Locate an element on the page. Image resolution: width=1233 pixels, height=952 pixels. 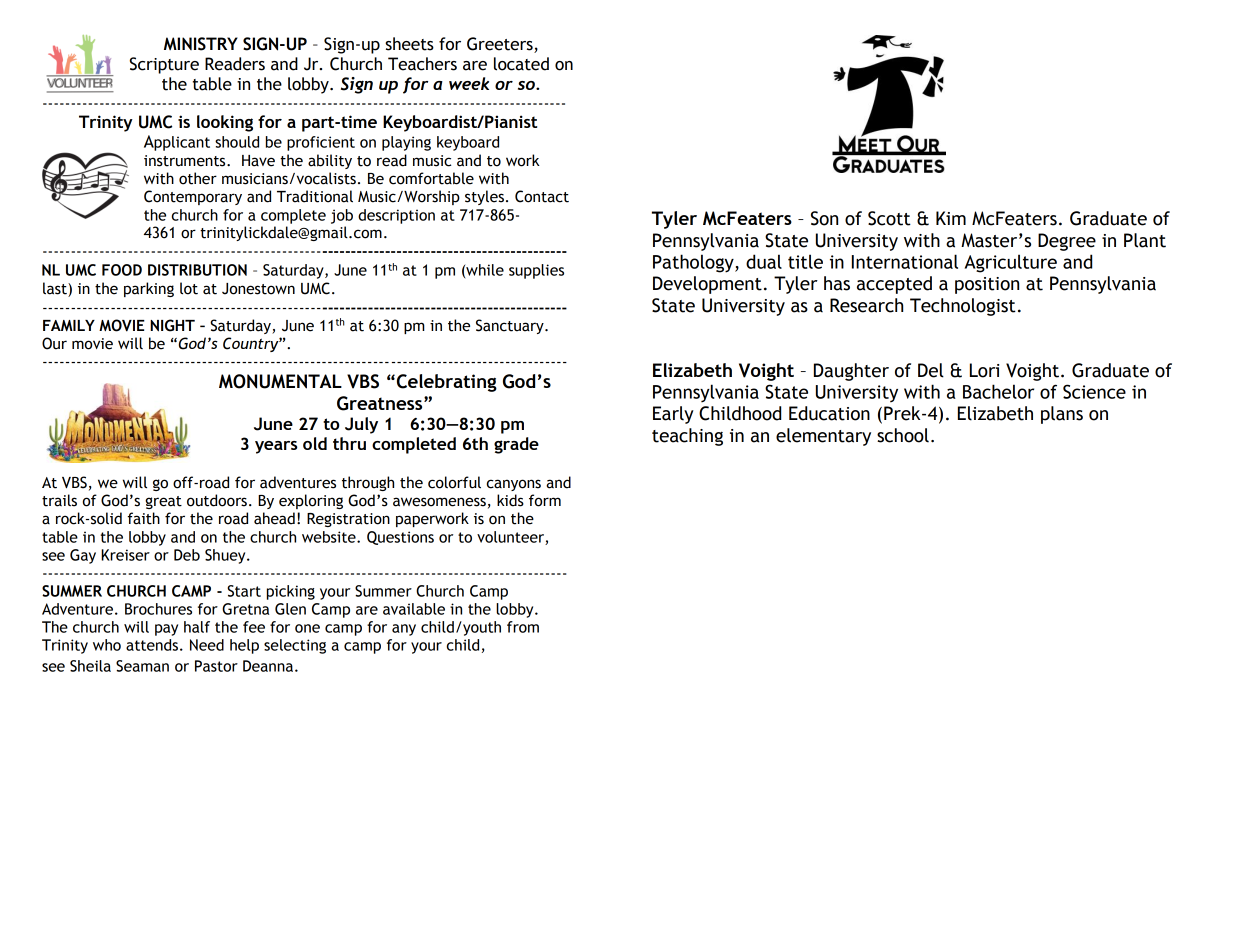
Del is located at coordinates (931, 370).
